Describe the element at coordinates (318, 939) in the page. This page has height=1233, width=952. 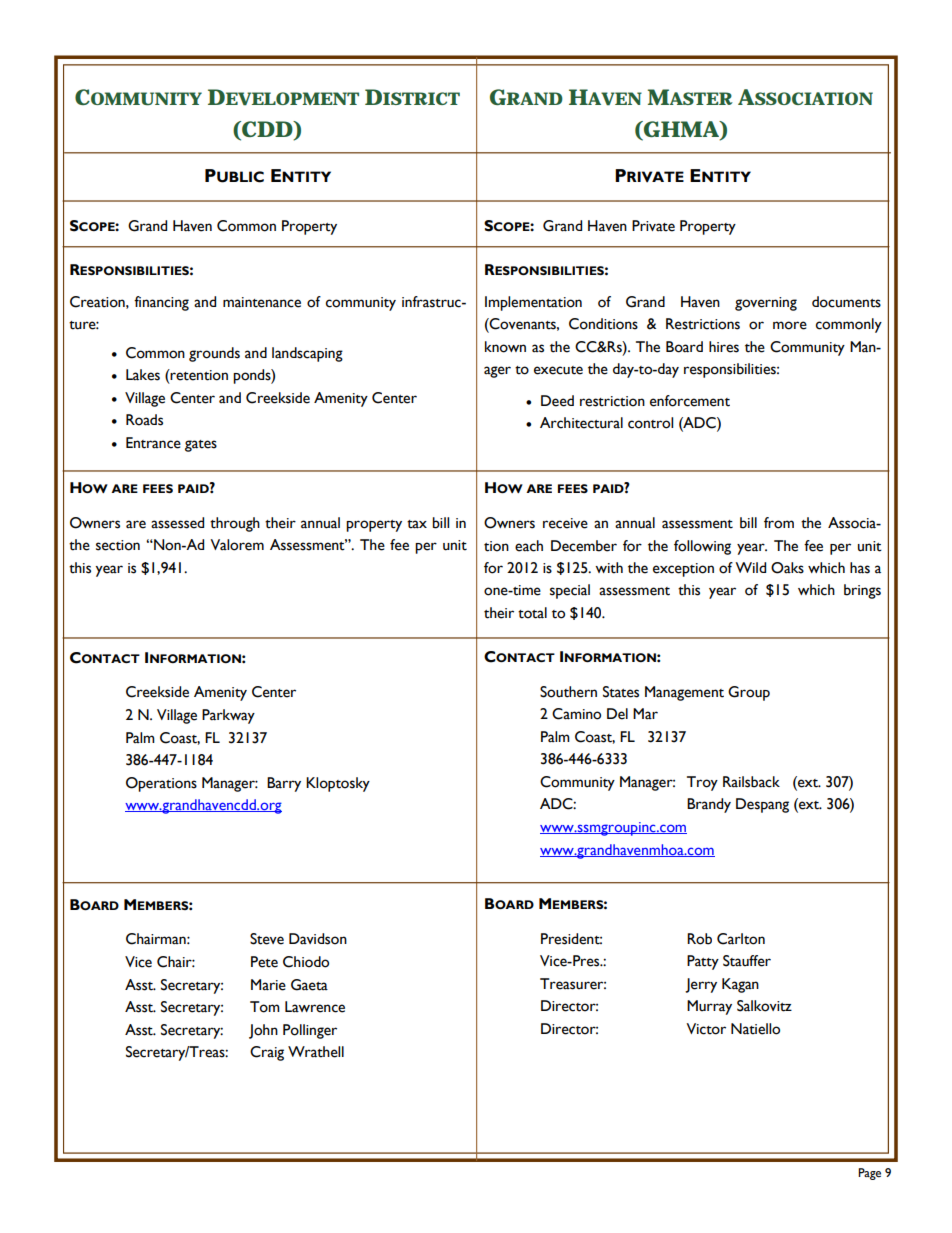
I see `Davidson` at that location.
